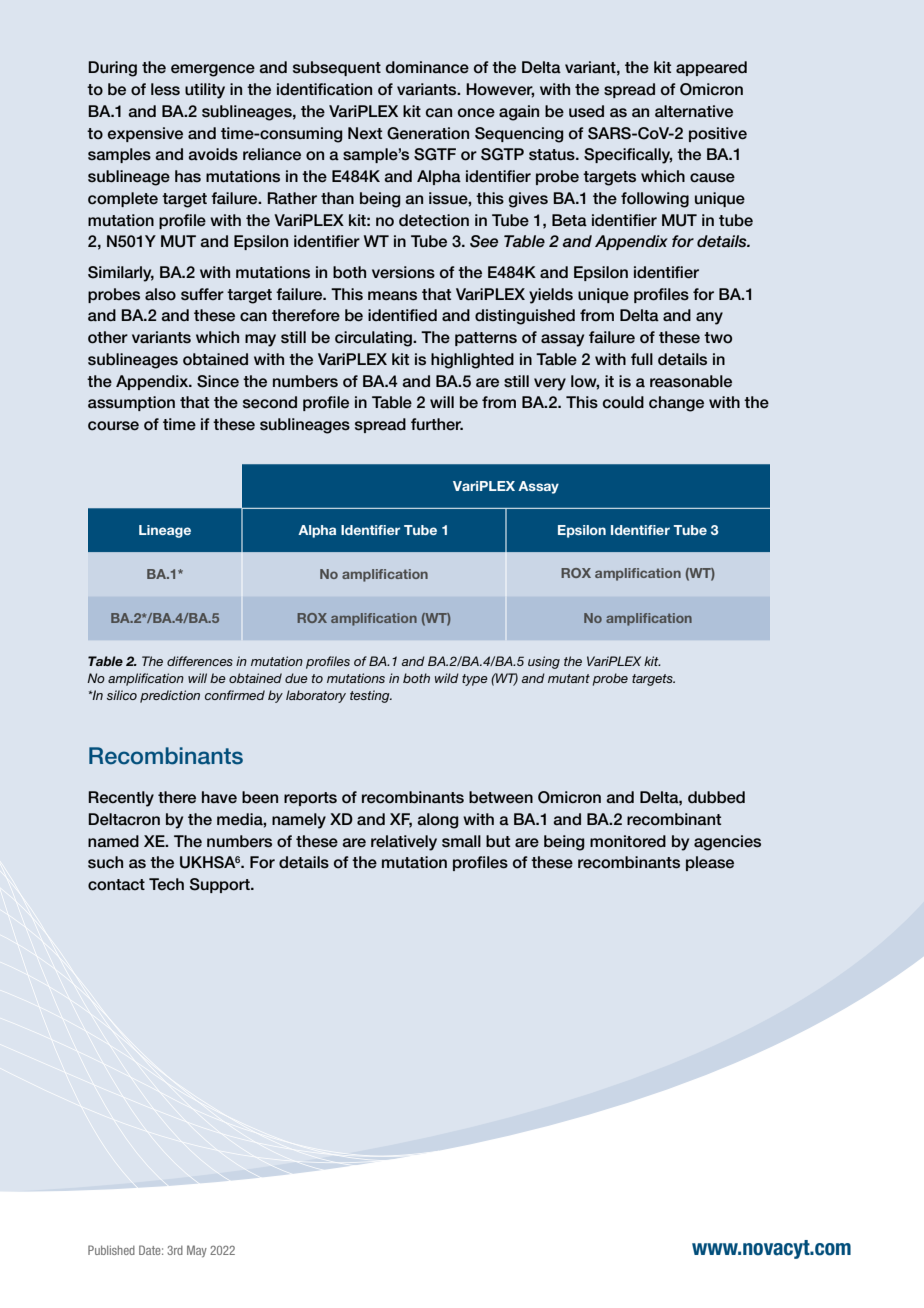  I want to click on Generation, so click(428, 133).
